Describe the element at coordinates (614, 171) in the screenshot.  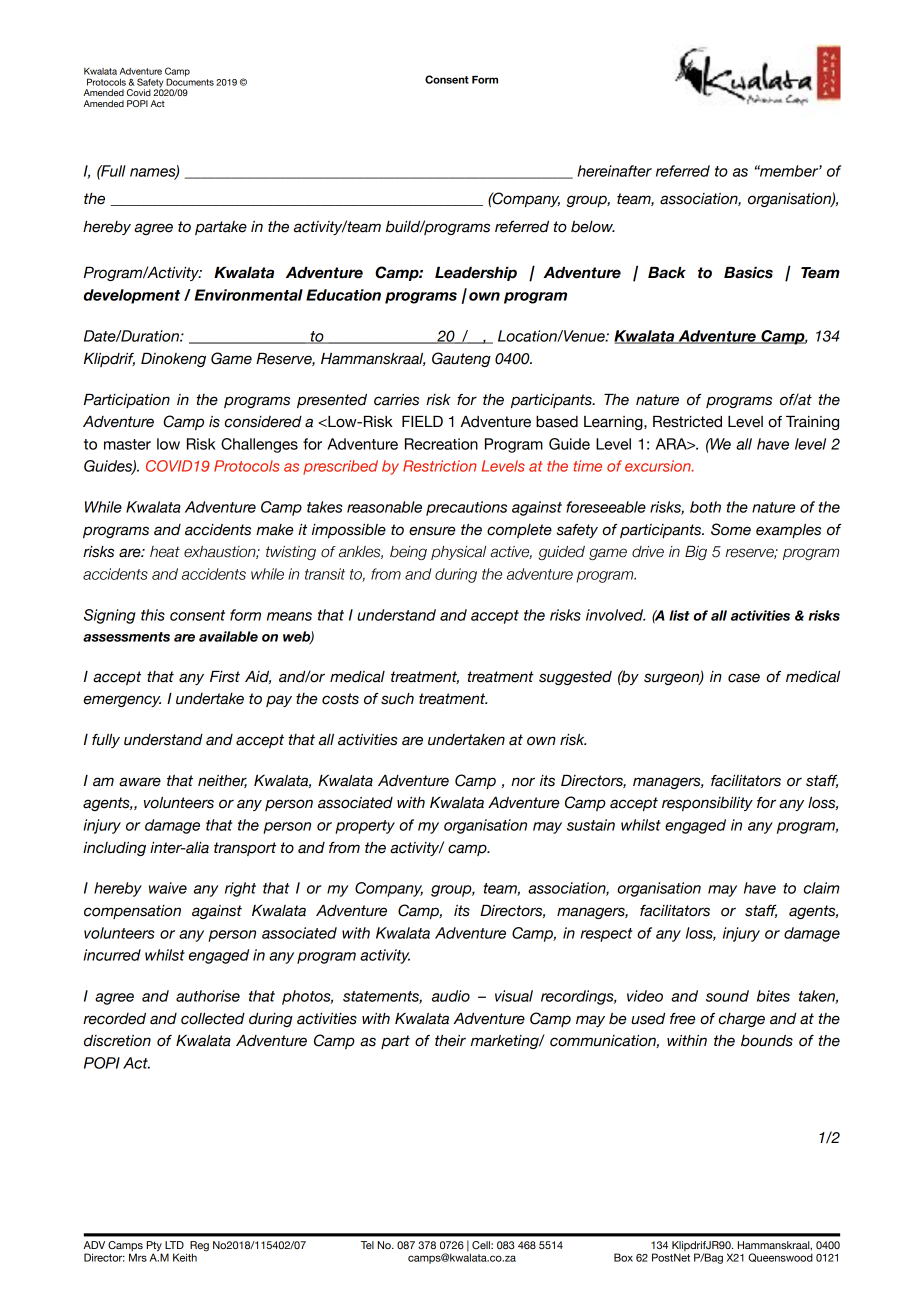
I see `hereinafter` at that location.
